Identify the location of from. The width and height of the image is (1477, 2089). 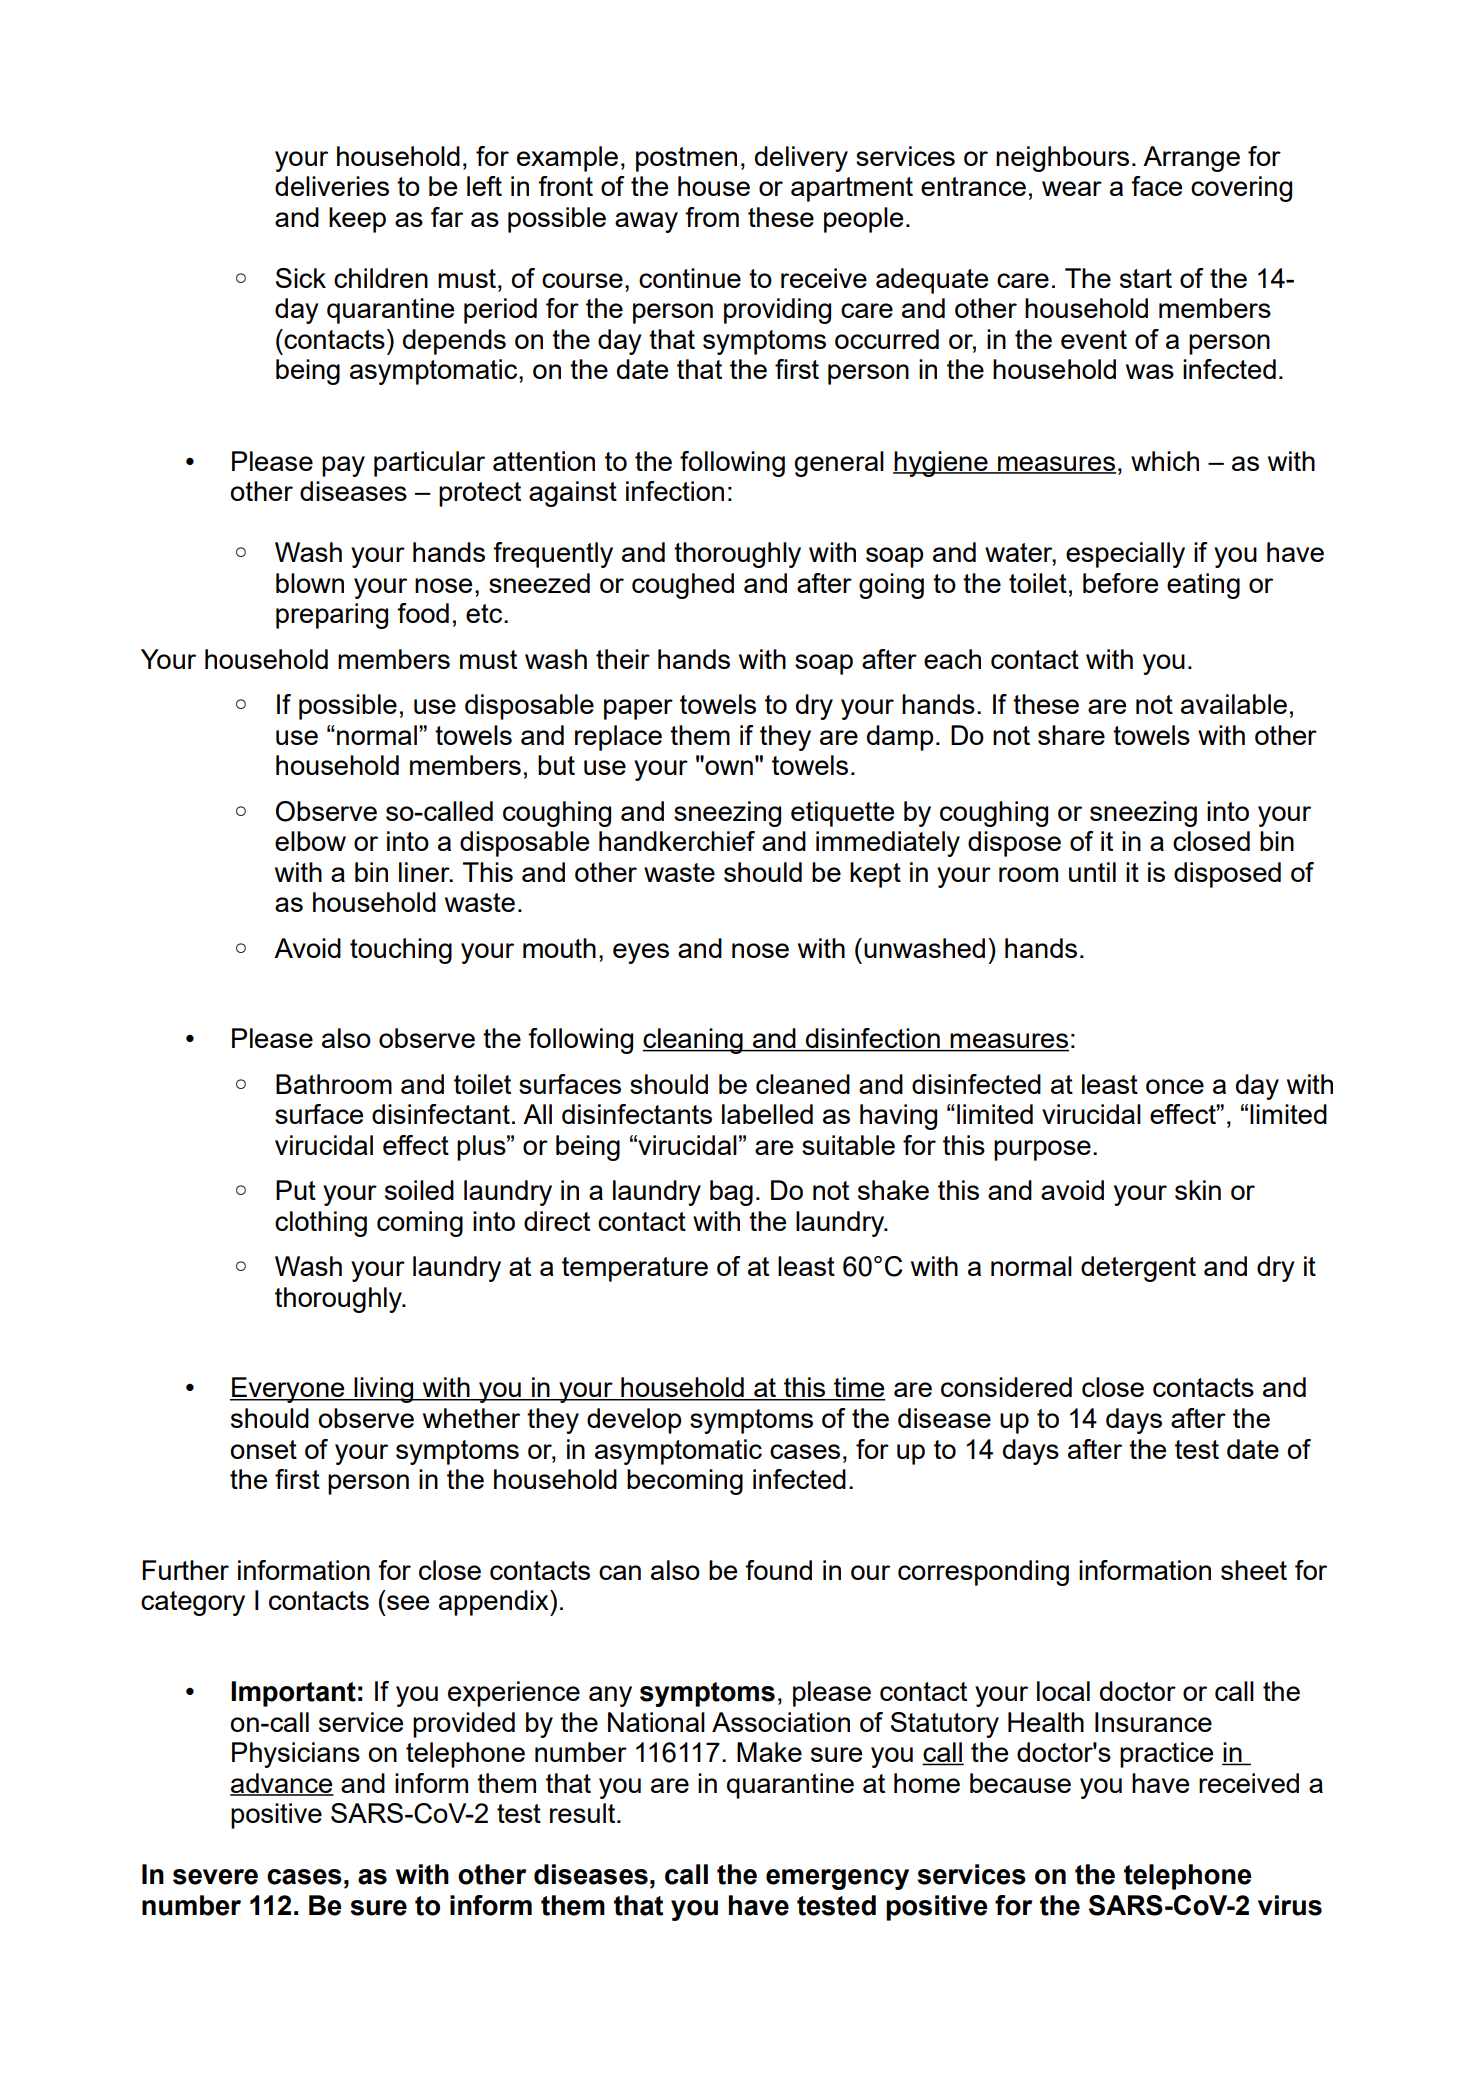
(712, 217).
